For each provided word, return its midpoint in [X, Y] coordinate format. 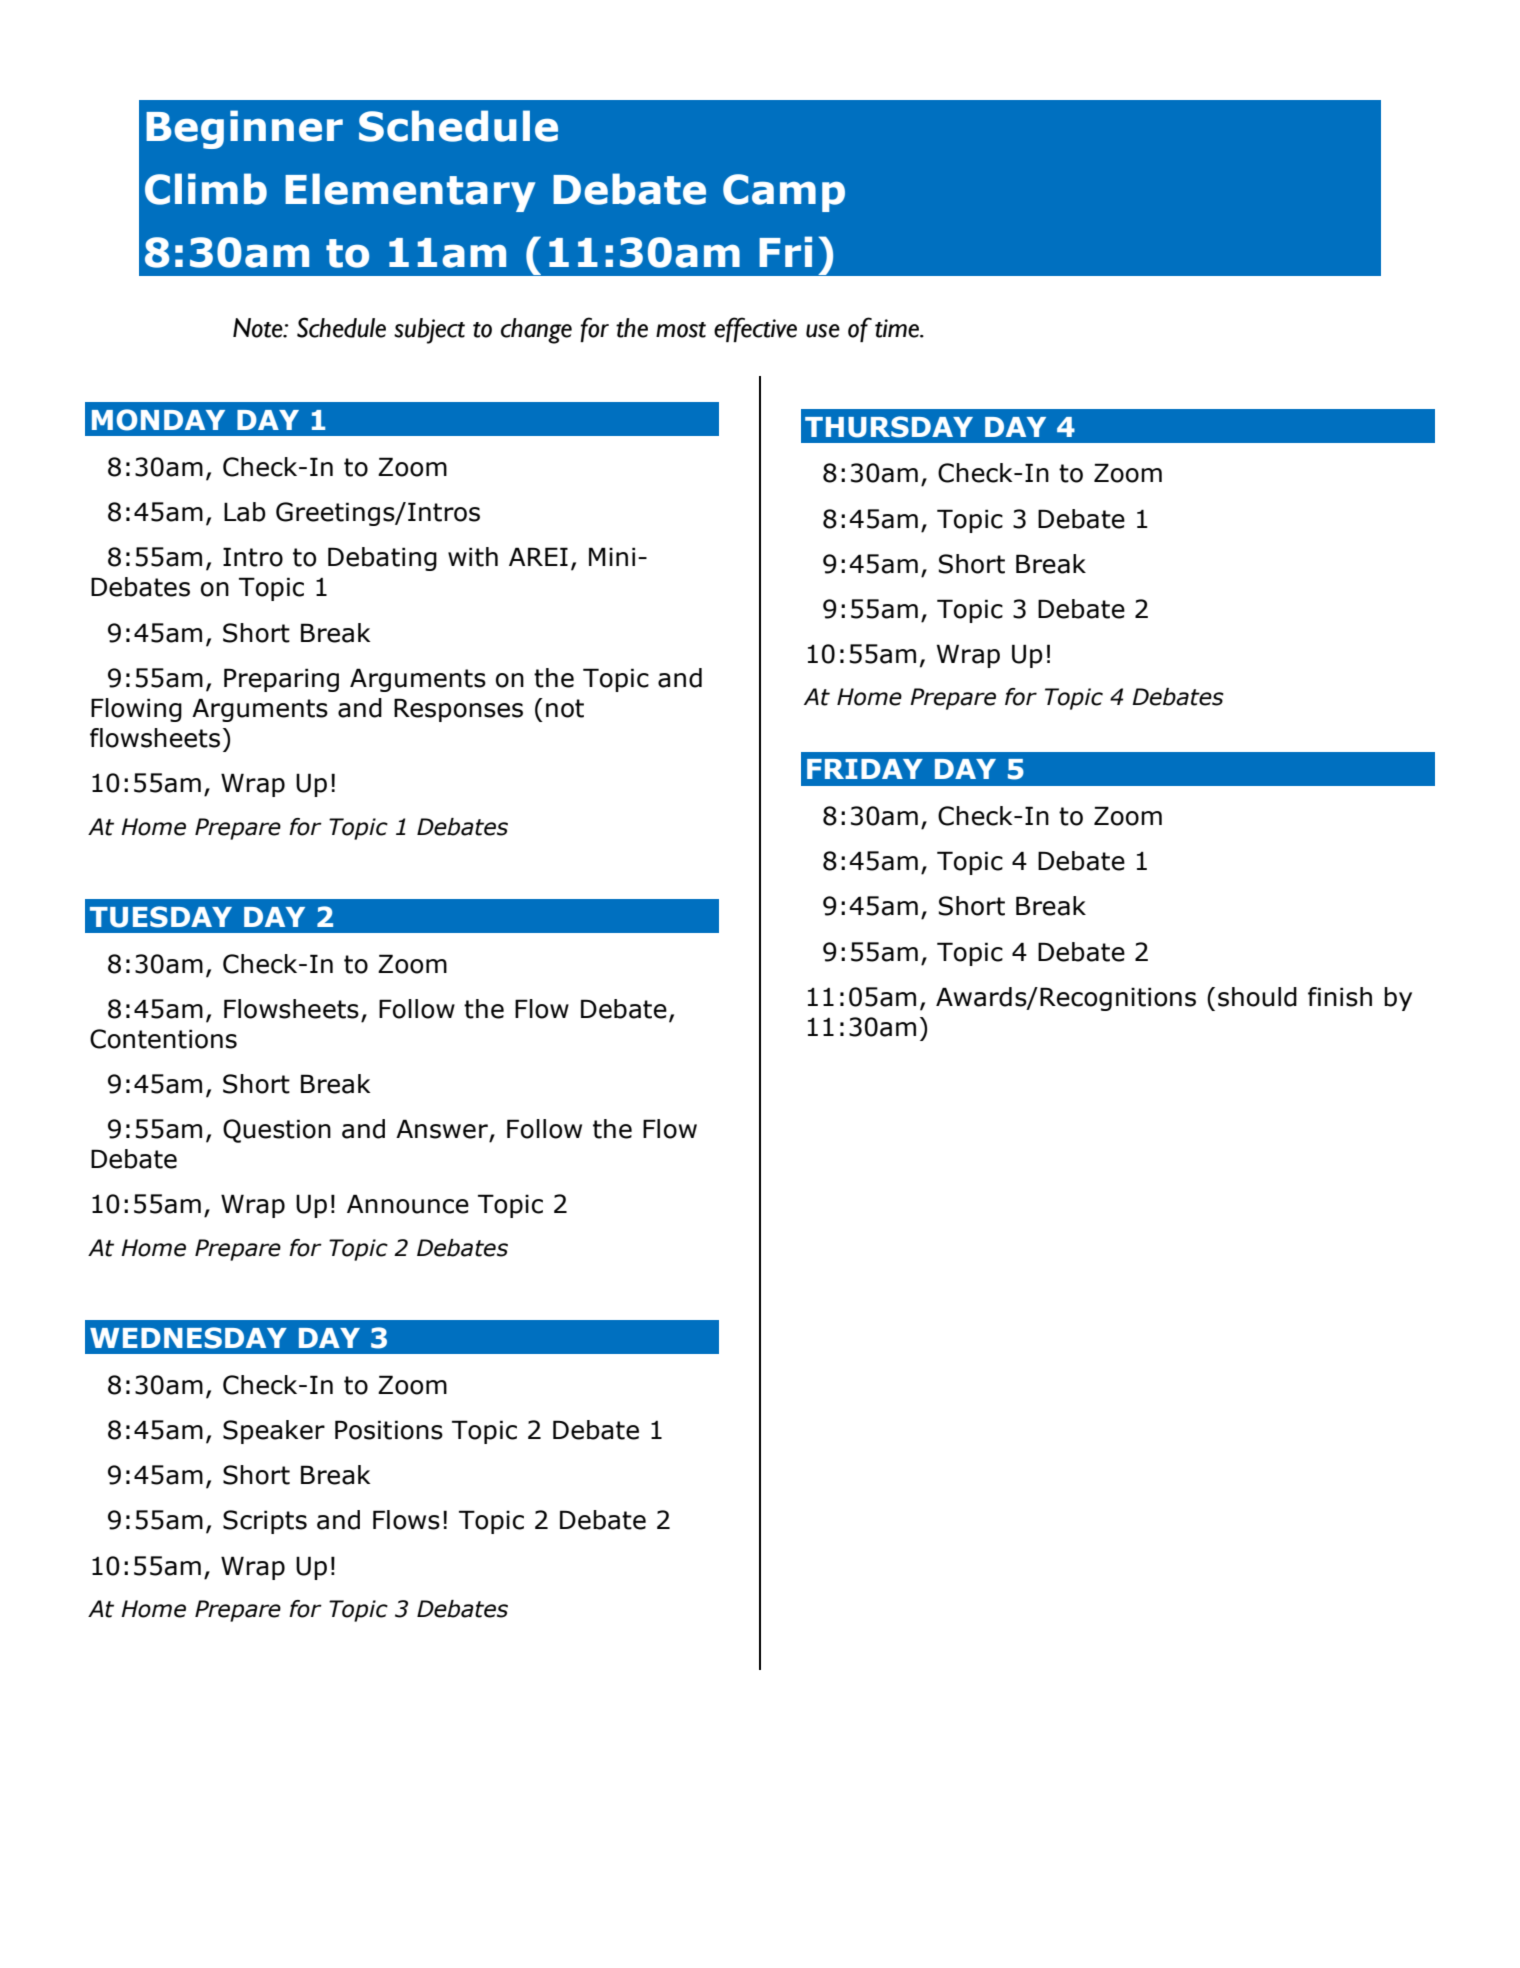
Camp [784, 193]
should [1257, 997]
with [473, 557]
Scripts [265, 1522]
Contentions [163, 1039]
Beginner [244, 129]
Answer [443, 1130]
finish [1340, 997]
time [898, 328]
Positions [389, 1430]
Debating [382, 559]
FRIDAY [865, 769]
